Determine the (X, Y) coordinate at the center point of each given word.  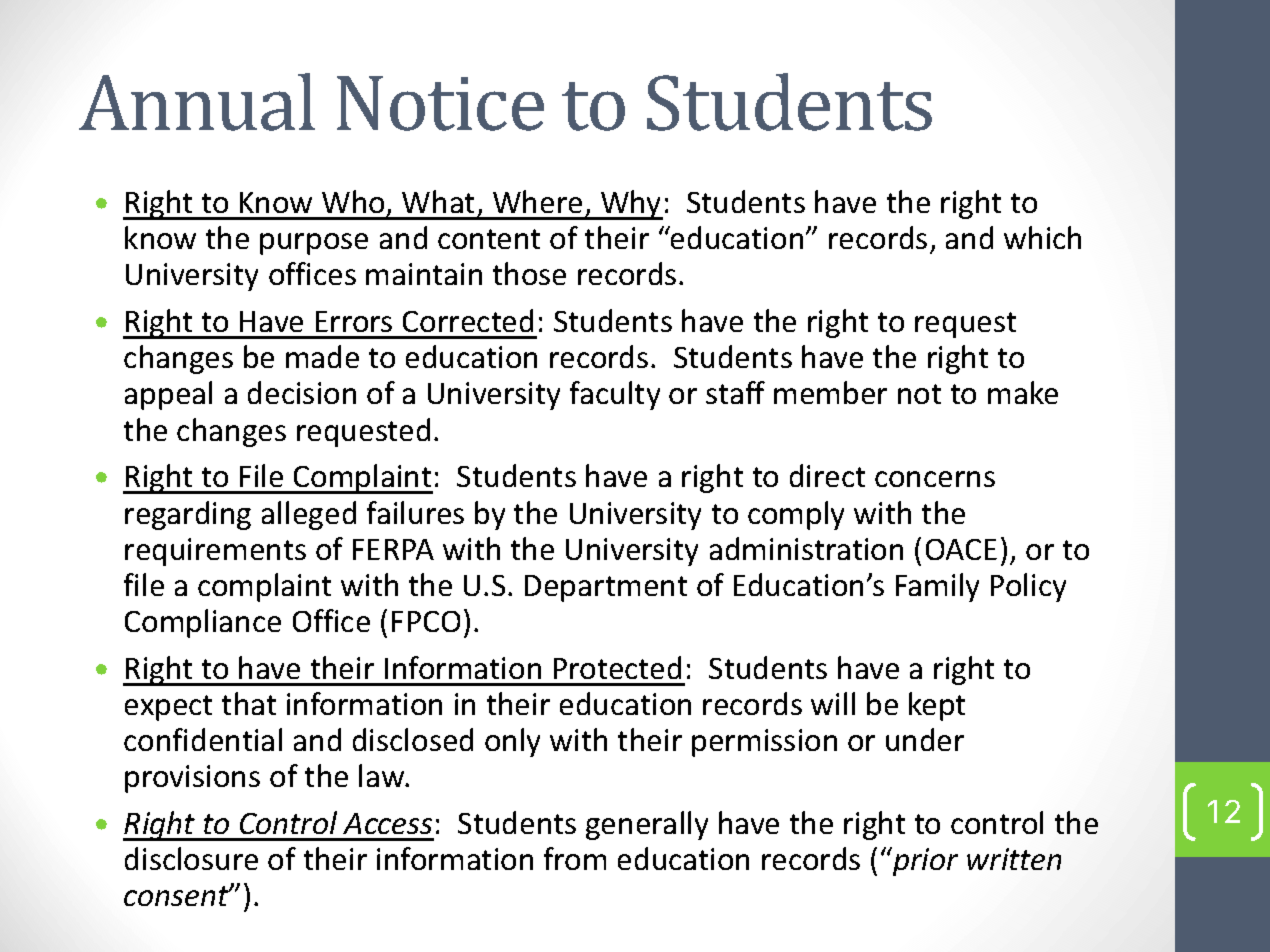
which (1042, 237)
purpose (314, 244)
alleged (309, 515)
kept (937, 706)
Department (606, 588)
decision (302, 392)
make (1023, 392)
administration (806, 548)
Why (631, 205)
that (249, 703)
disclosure (191, 858)
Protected (617, 667)
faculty (615, 395)
